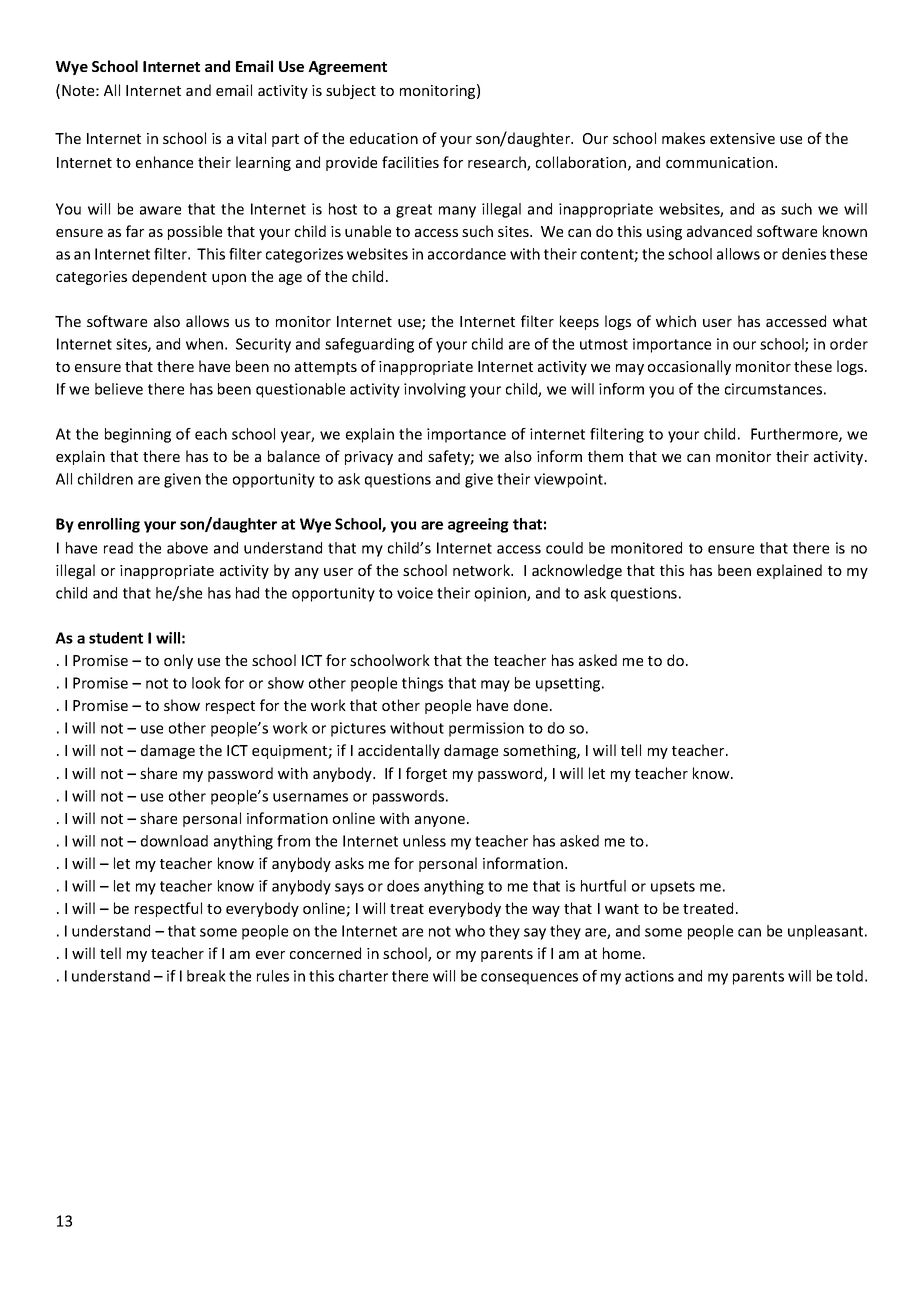 The height and width of the screenshot is (1308, 924). Describe the element at coordinates (252, 138) in the screenshot. I see `vital` at that location.
